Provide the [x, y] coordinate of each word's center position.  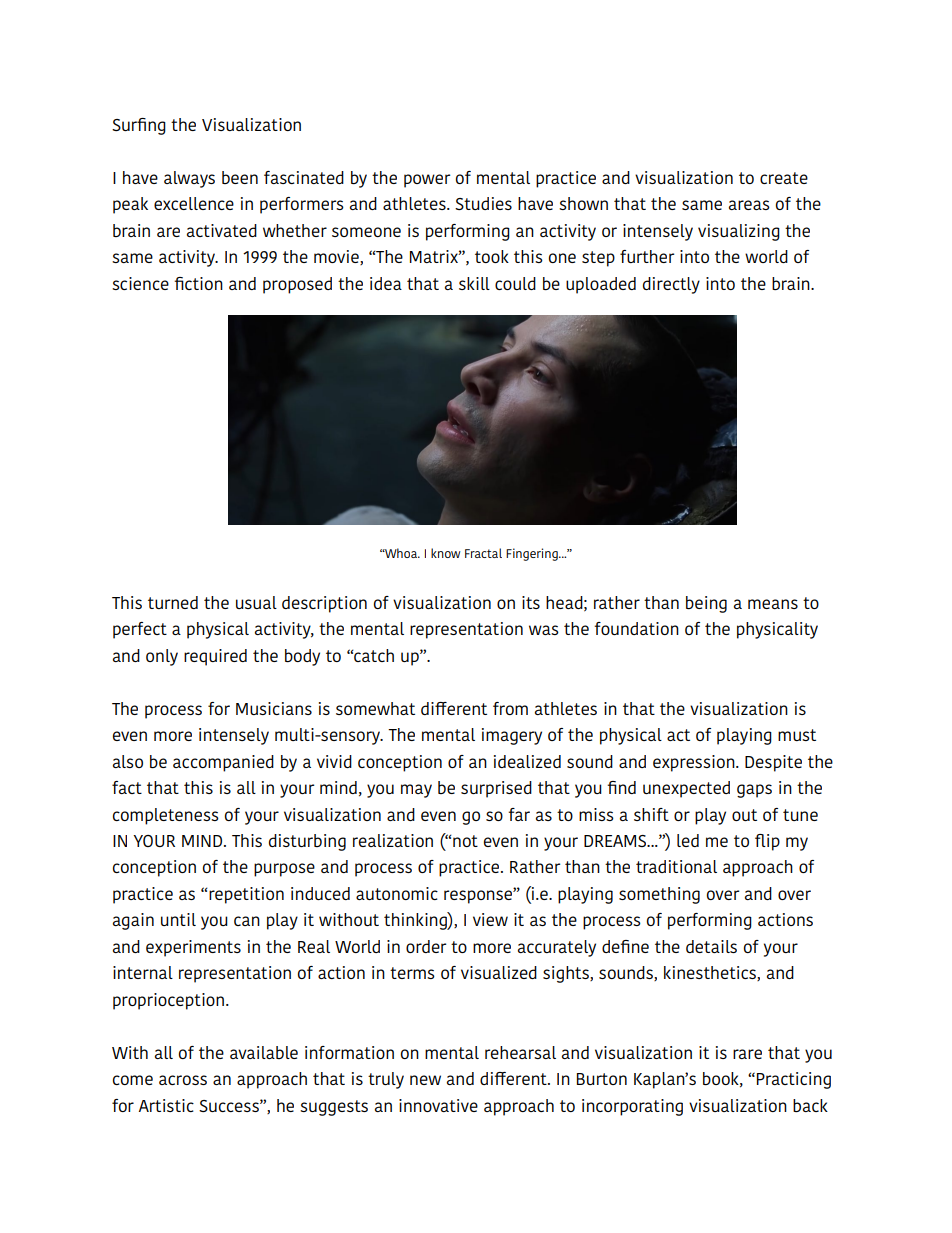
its [531, 602]
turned [173, 602]
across [183, 1080]
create [784, 178]
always [189, 179]
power [427, 181]
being [706, 604]
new [425, 1080]
